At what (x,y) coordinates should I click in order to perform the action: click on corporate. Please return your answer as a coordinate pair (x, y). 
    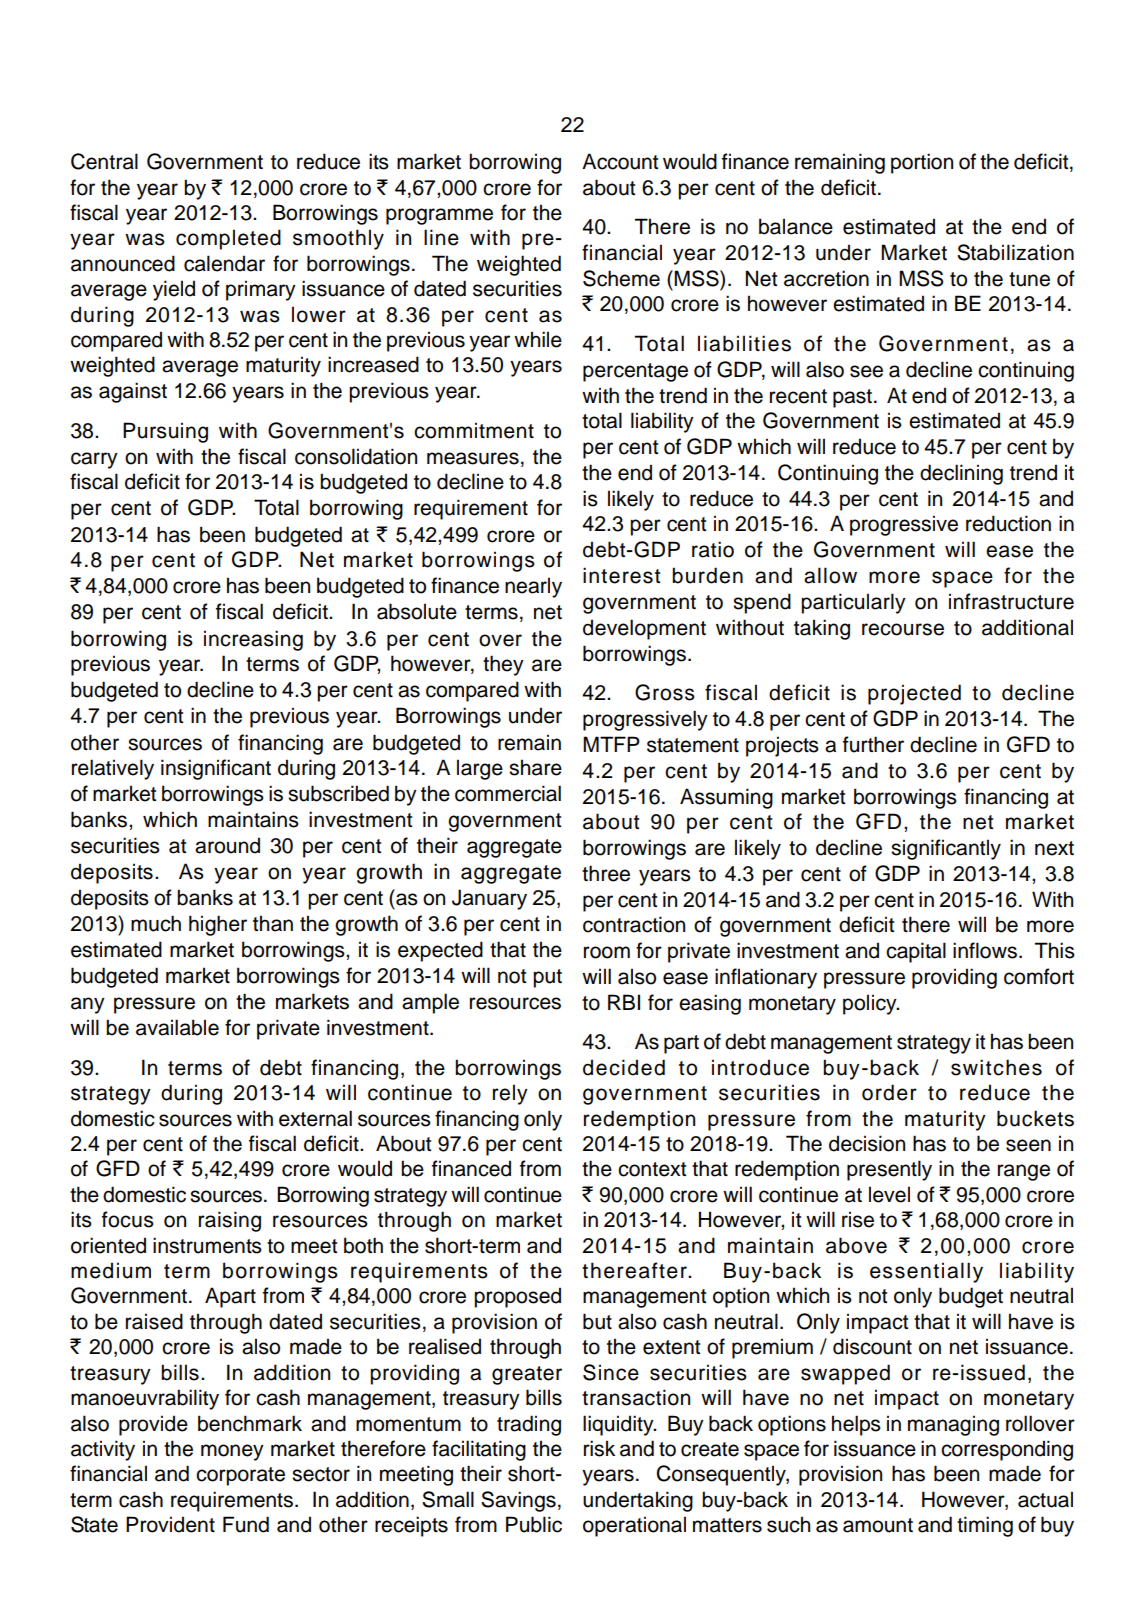
    Looking at the image, I should click on (240, 1476).
